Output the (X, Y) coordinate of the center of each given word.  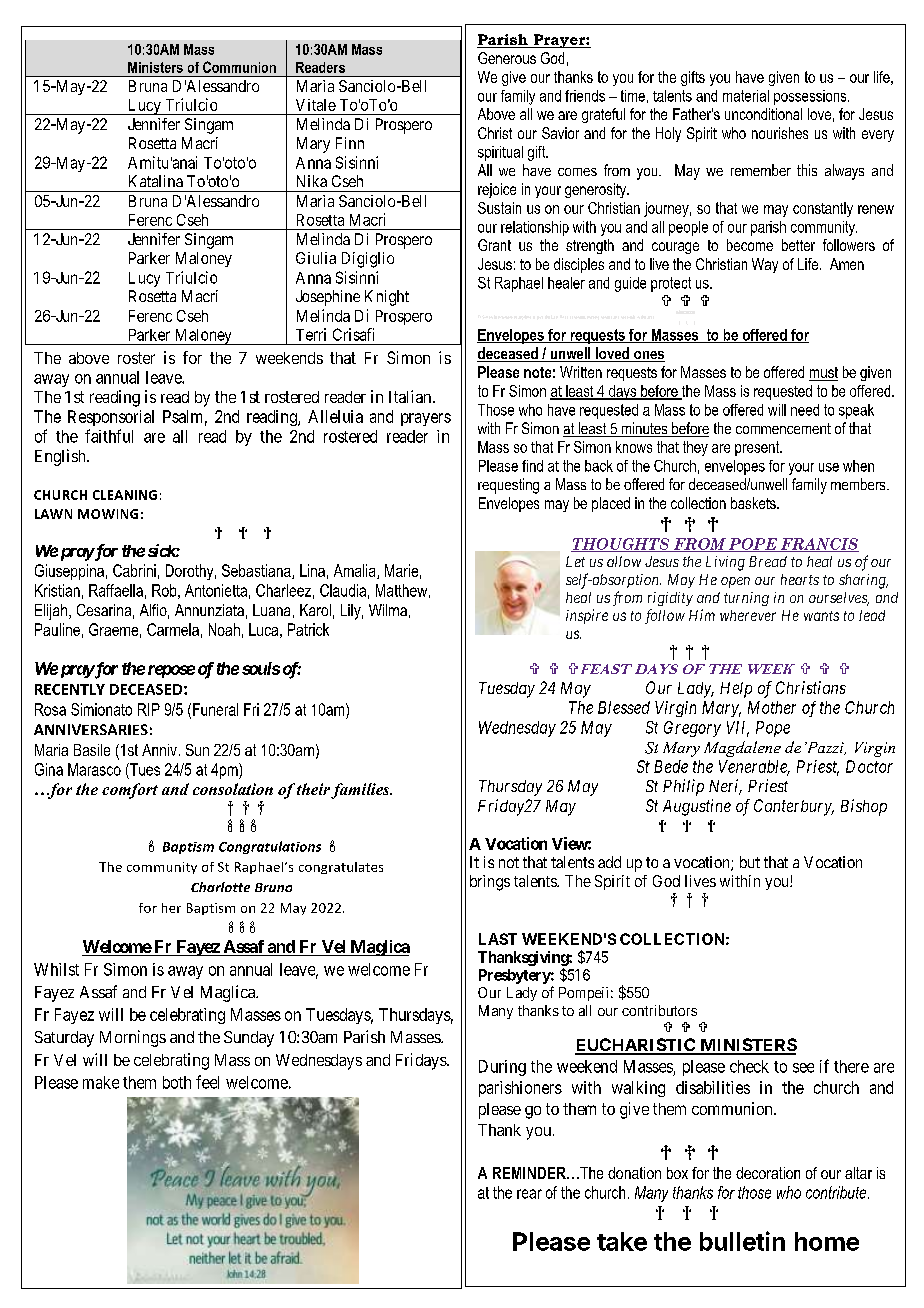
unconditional (763, 114)
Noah (224, 629)
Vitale (316, 105)
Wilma (388, 610)
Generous (507, 58)
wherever (748, 615)
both (177, 1082)
